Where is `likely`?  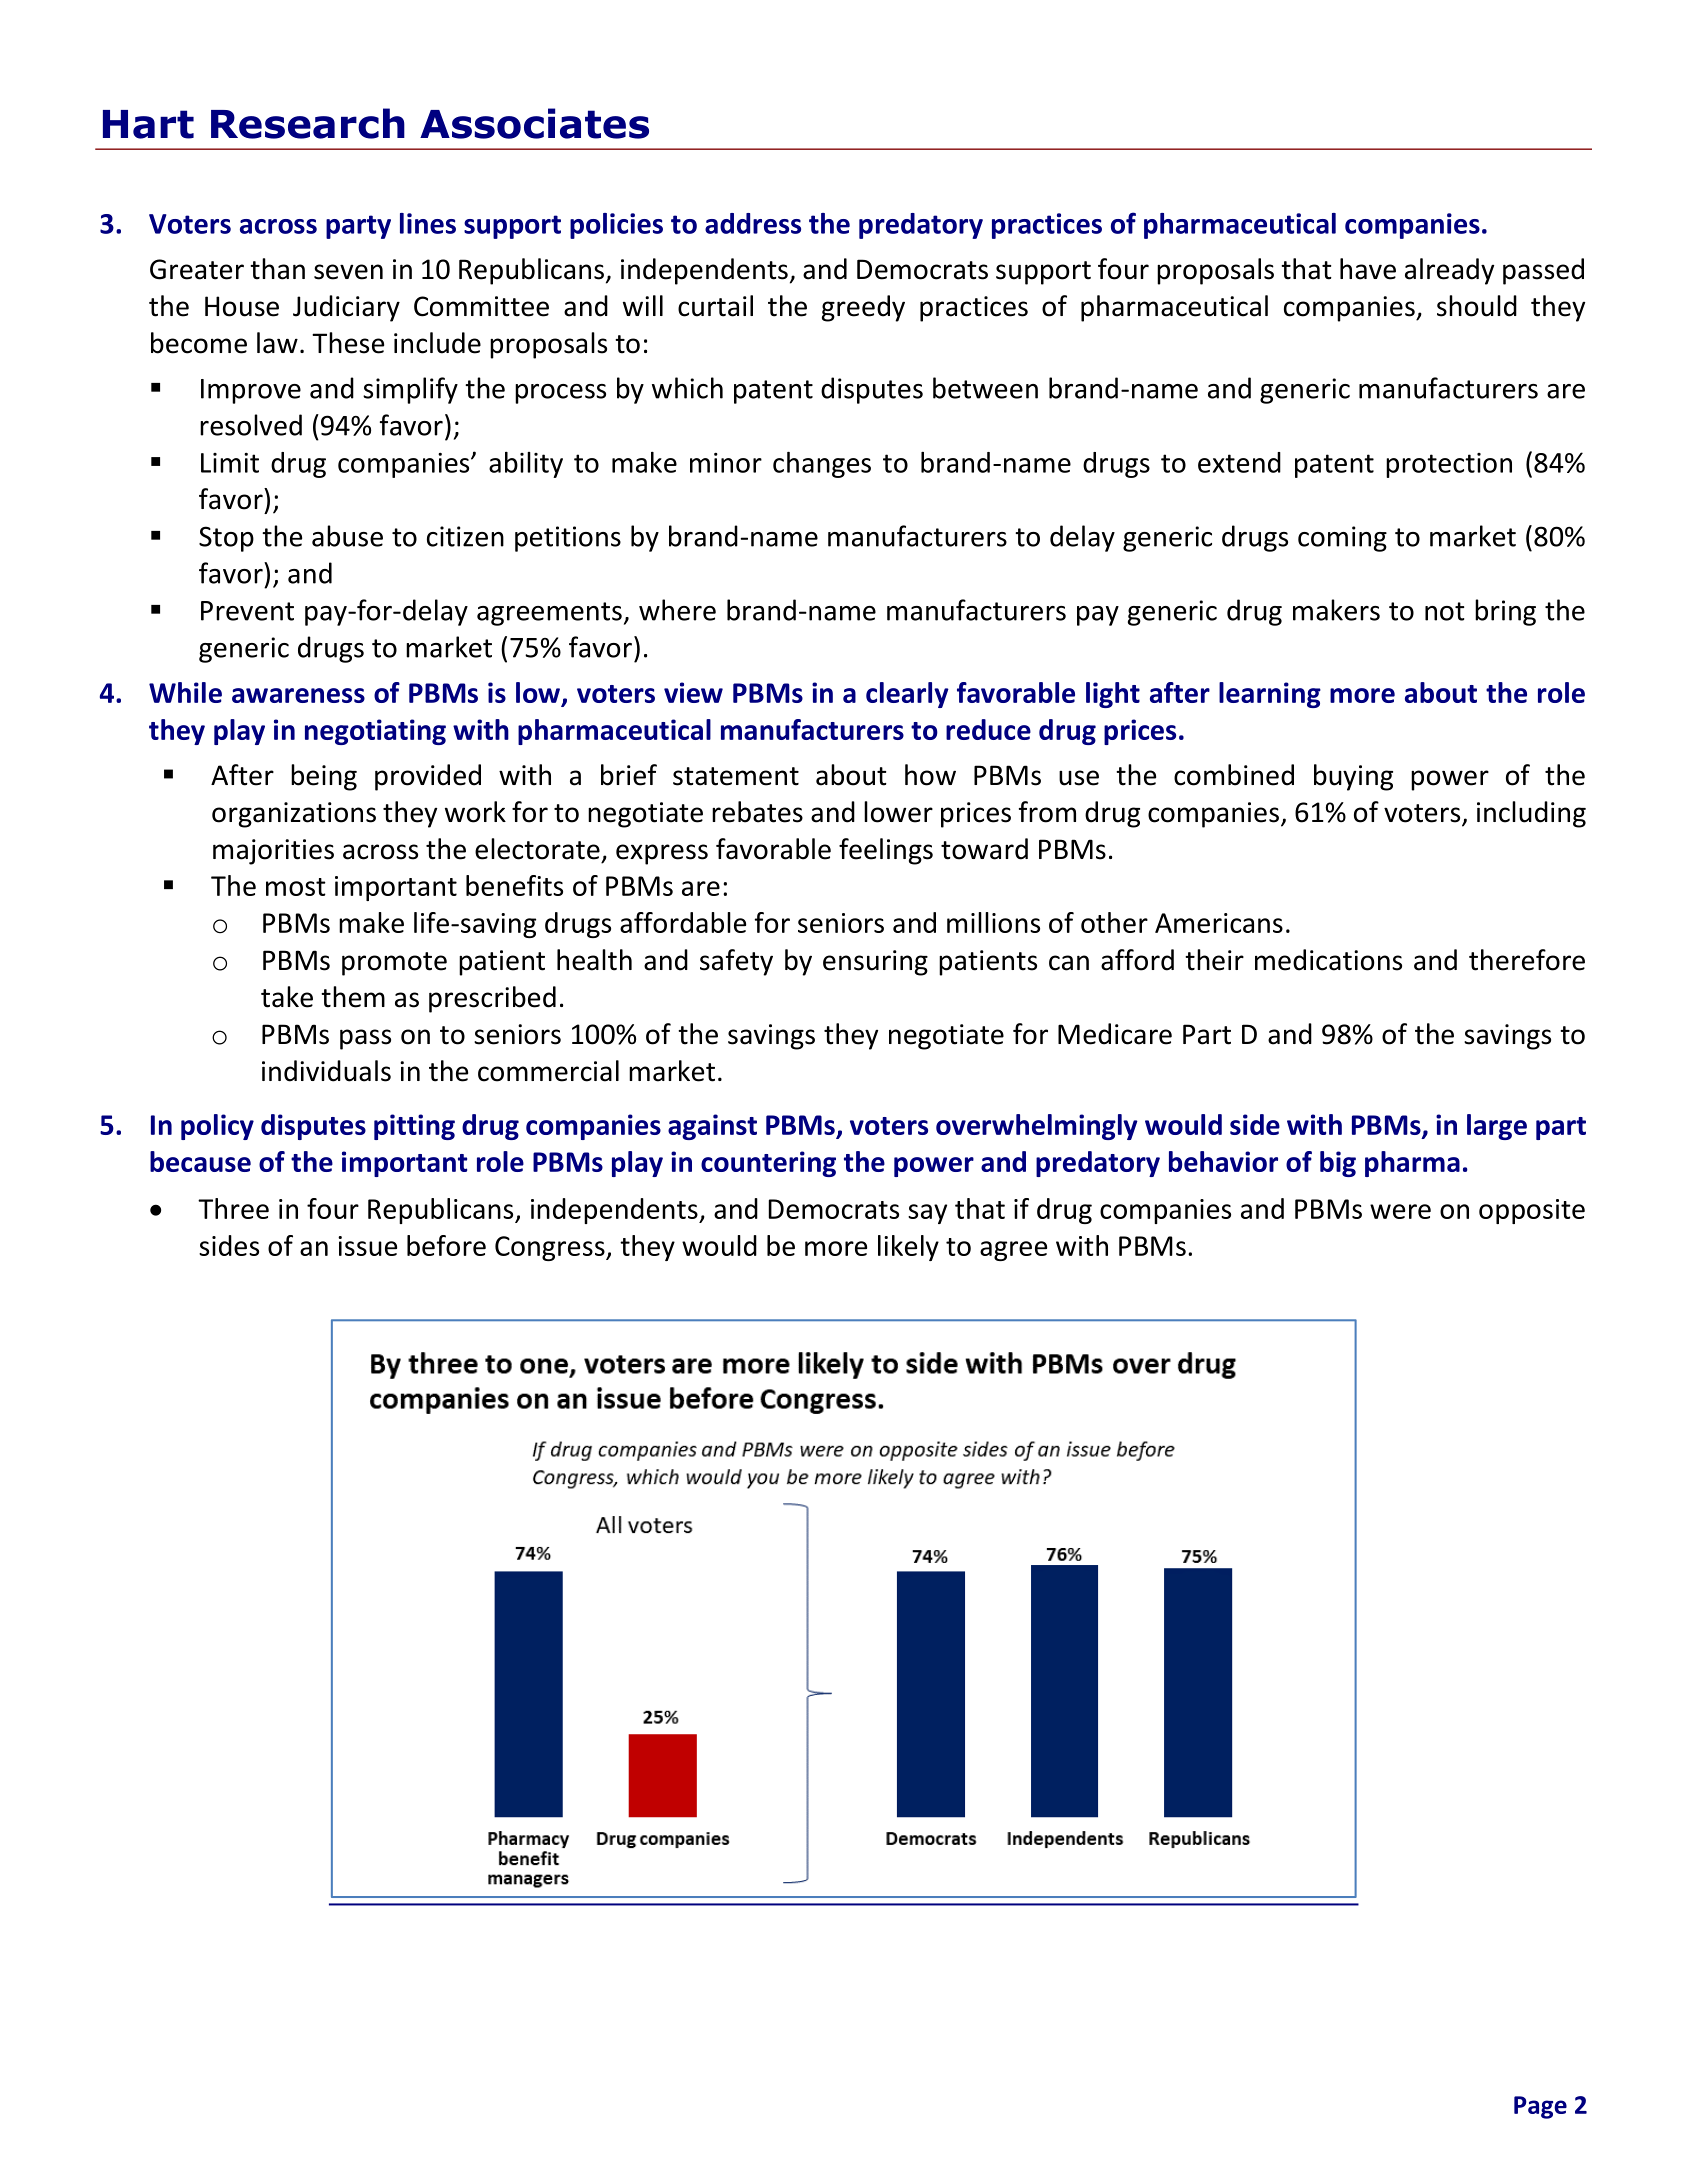 likely is located at coordinates (908, 1248).
